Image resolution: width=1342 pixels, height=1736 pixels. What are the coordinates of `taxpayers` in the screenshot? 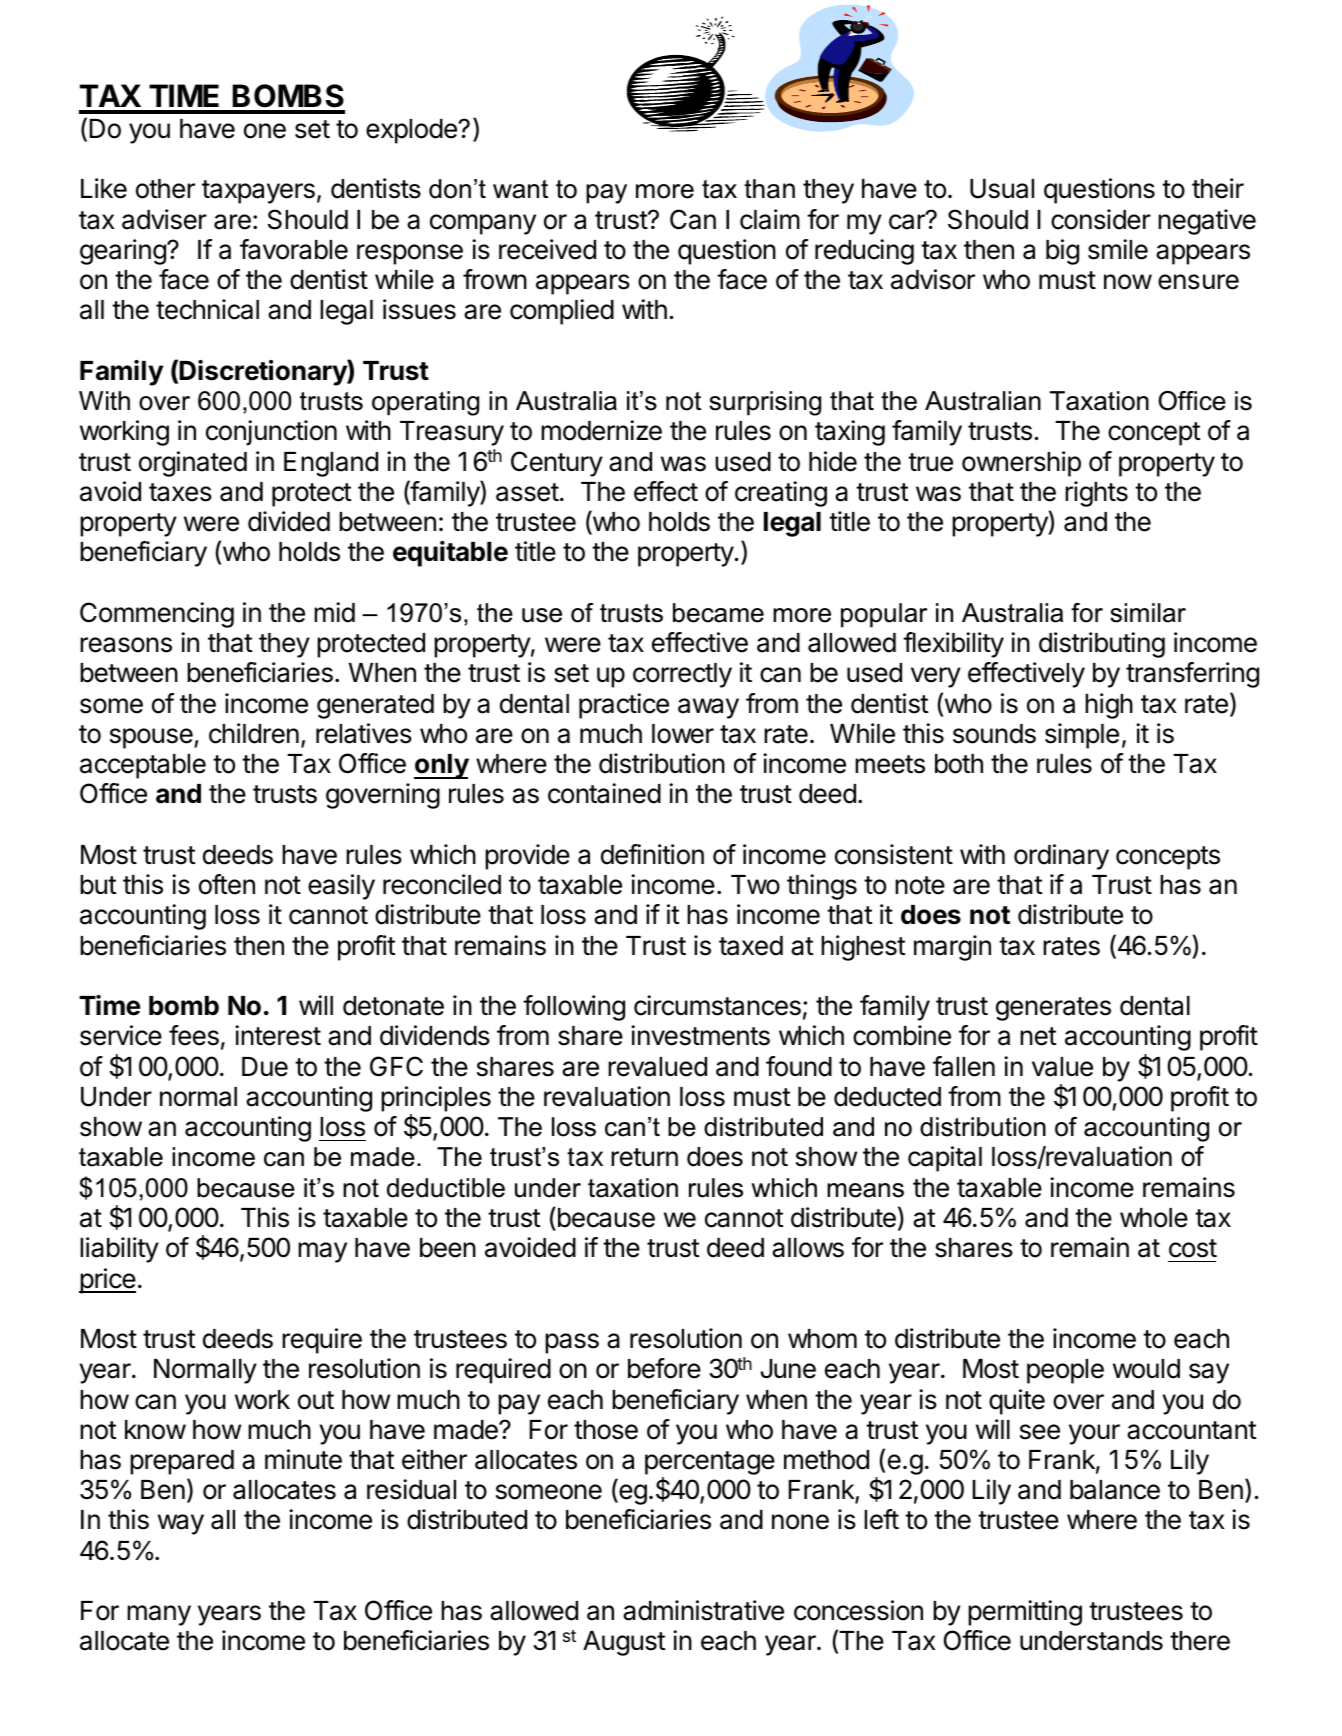 It's located at (258, 192).
